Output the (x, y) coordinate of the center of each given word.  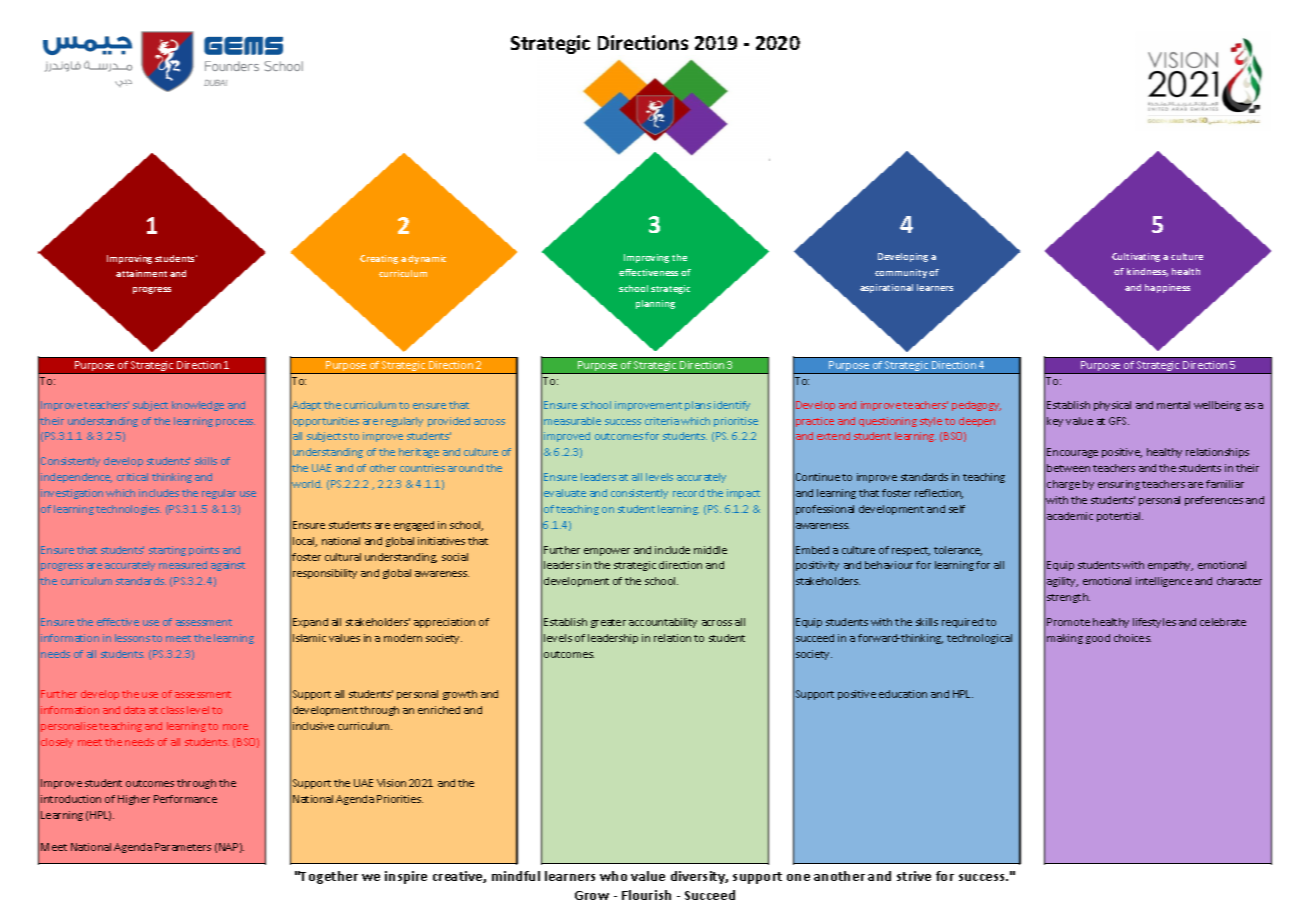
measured (183, 565)
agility (1062, 582)
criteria (662, 421)
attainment (141, 273)
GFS (1119, 421)
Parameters (183, 847)
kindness (1147, 272)
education (903, 694)
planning (655, 304)
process (235, 423)
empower (607, 552)
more (235, 727)
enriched (439, 710)
